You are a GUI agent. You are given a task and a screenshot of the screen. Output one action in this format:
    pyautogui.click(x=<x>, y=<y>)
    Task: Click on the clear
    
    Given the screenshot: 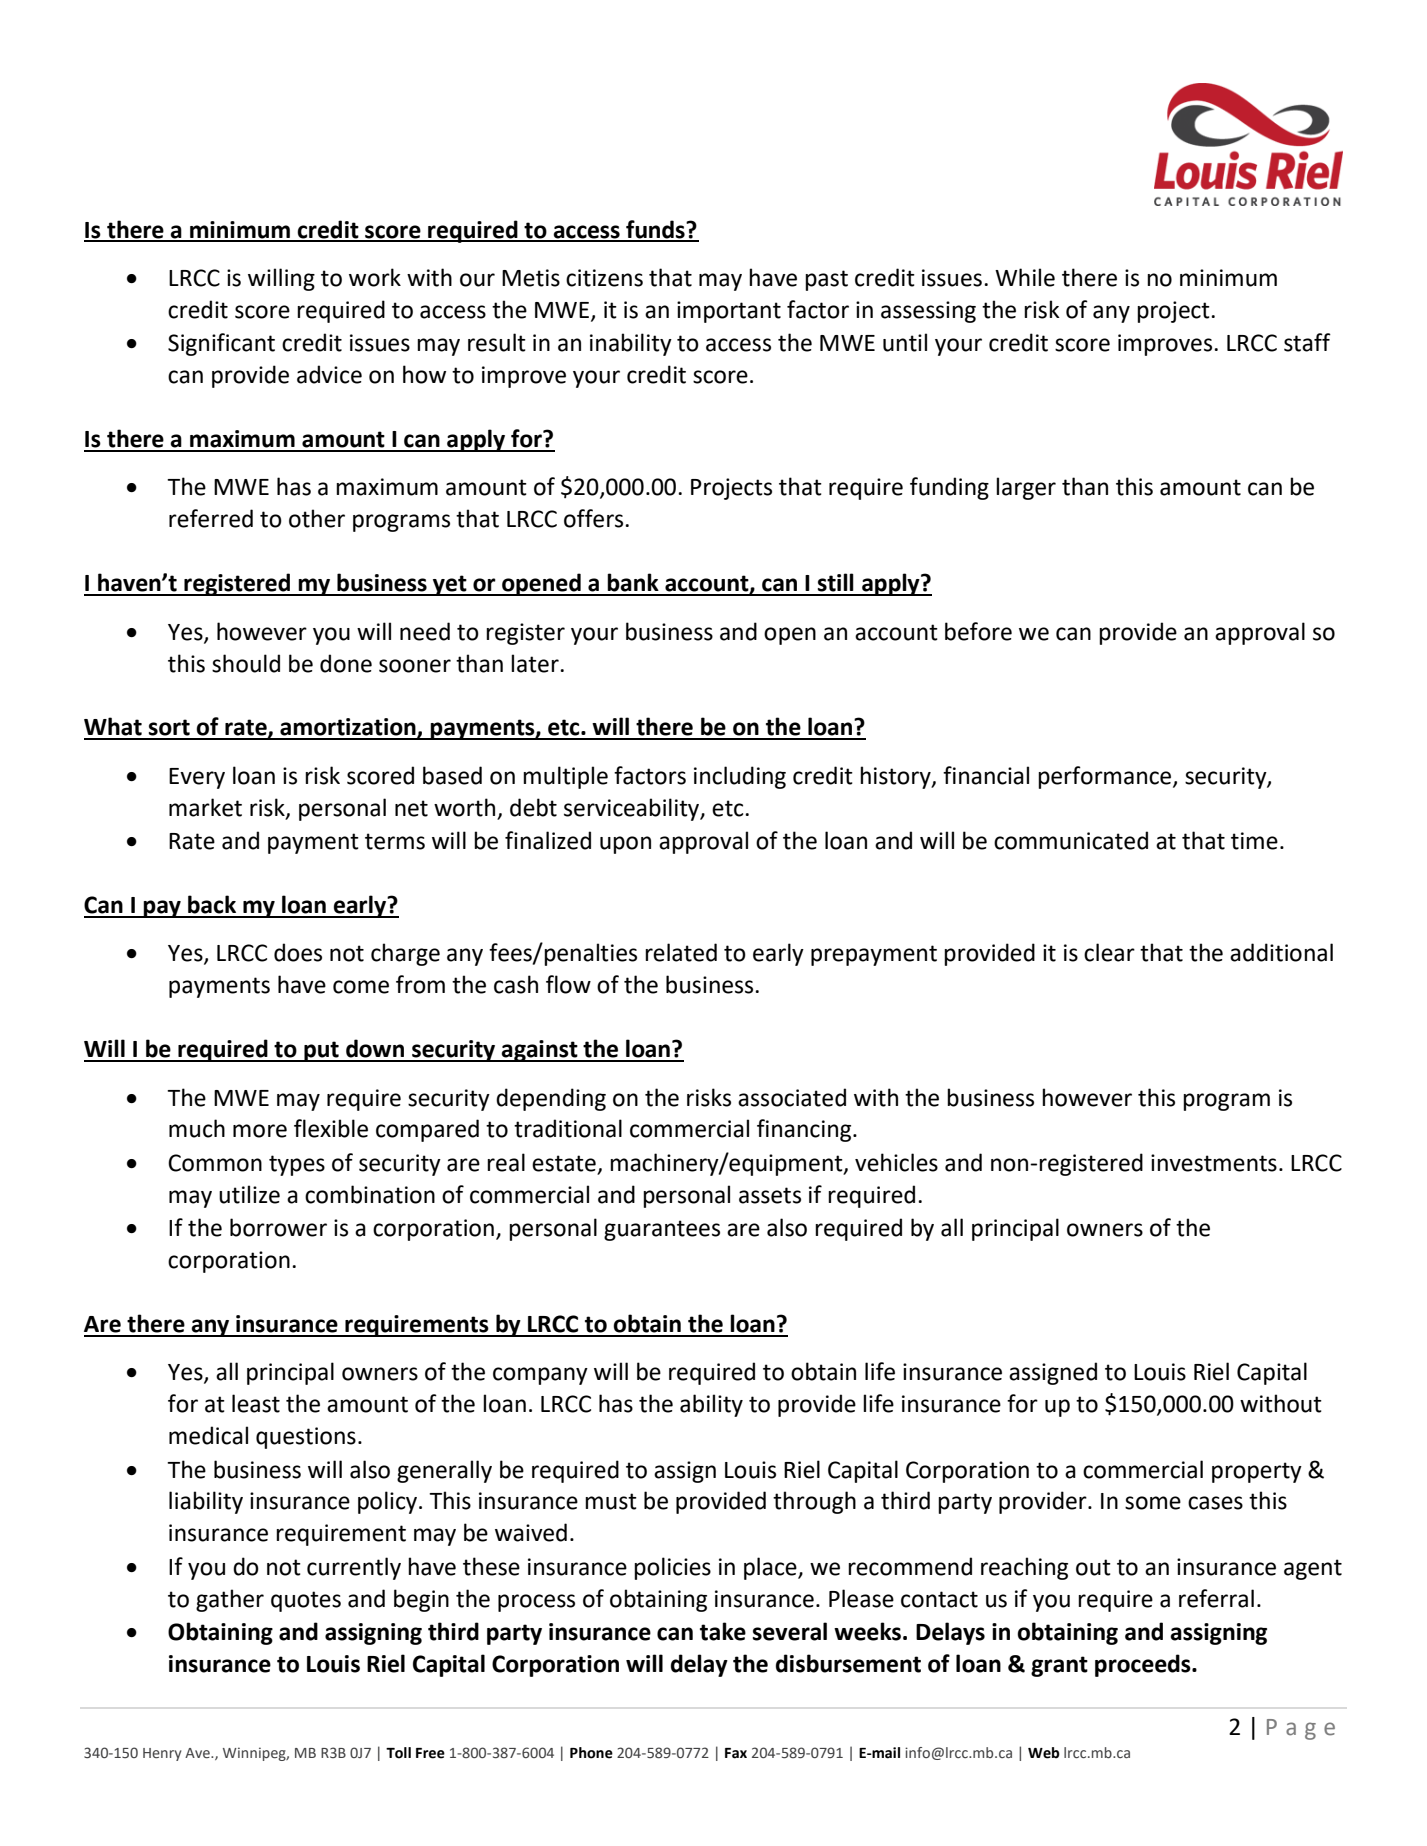 What is the action you would take?
    pyautogui.click(x=1109, y=952)
